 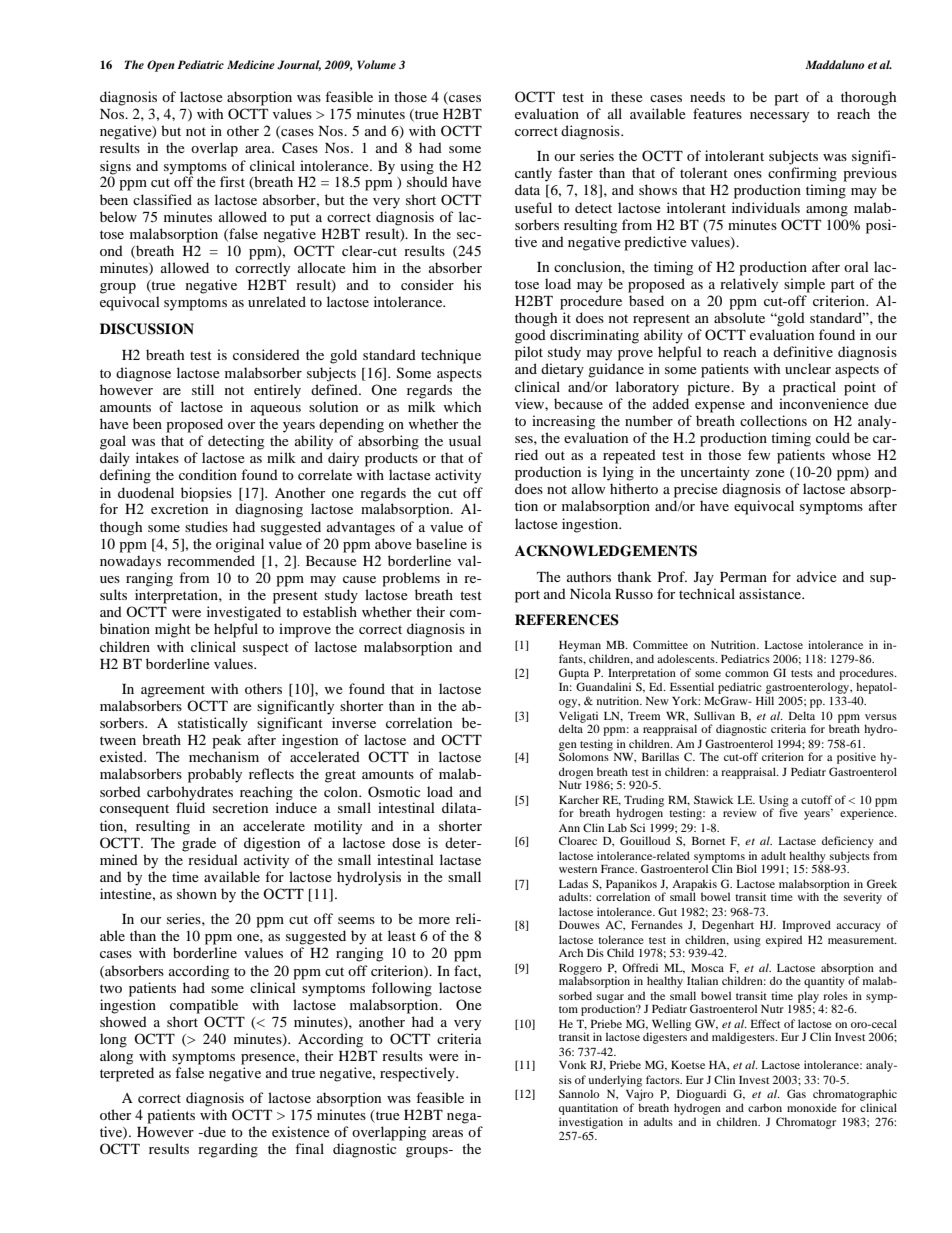 I want to click on intakes, so click(x=157, y=457).
